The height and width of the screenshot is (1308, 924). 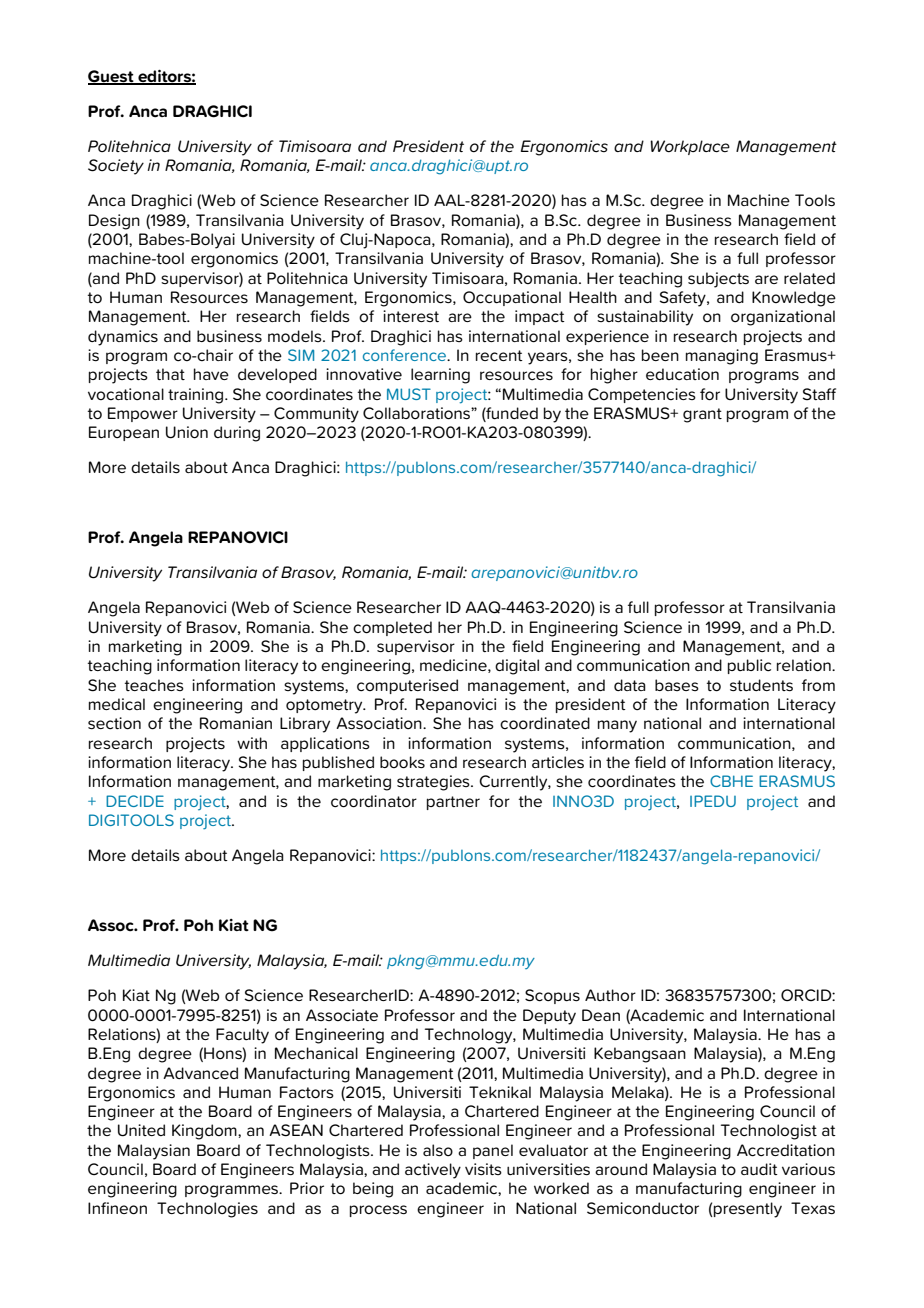 What do you see at coordinates (112, 77) in the screenshot?
I see `Guest` at bounding box center [112, 77].
